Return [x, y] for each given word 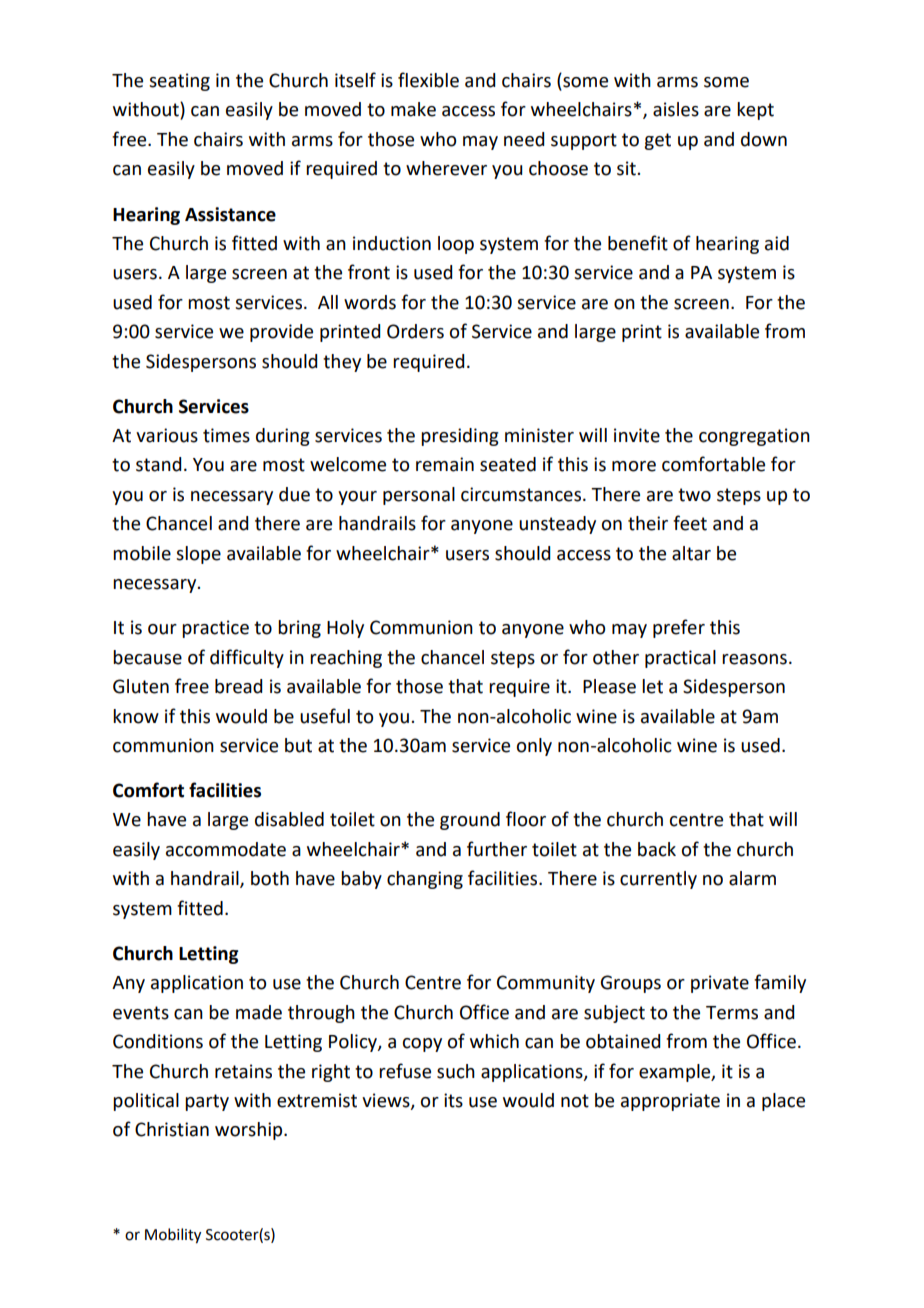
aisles [676, 109]
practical [680, 659]
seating [179, 82]
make [413, 109]
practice [215, 629]
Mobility [173, 1236]
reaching [346, 659]
